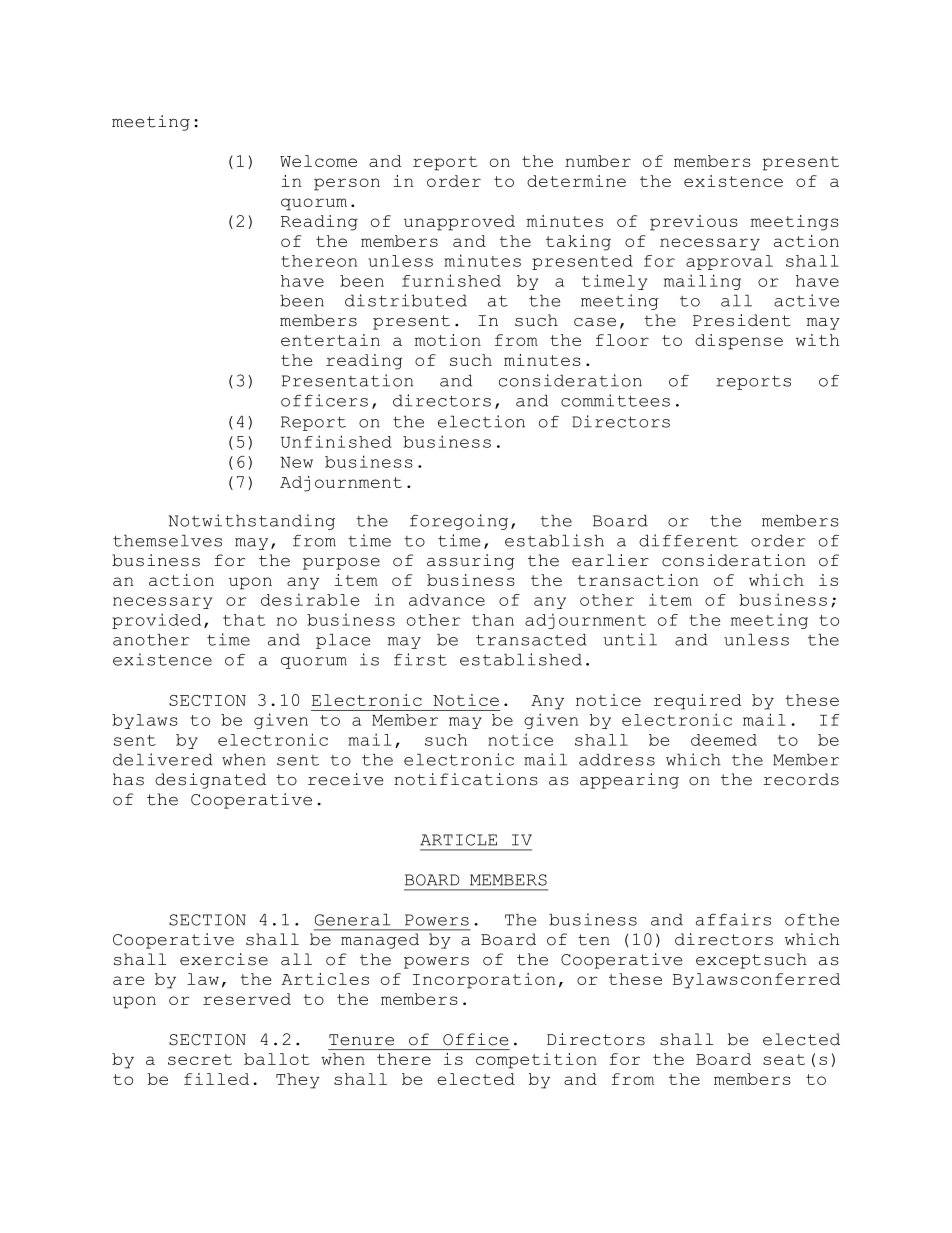 The height and width of the screenshot is (1233, 952). I want to click on competition, so click(536, 1061).
